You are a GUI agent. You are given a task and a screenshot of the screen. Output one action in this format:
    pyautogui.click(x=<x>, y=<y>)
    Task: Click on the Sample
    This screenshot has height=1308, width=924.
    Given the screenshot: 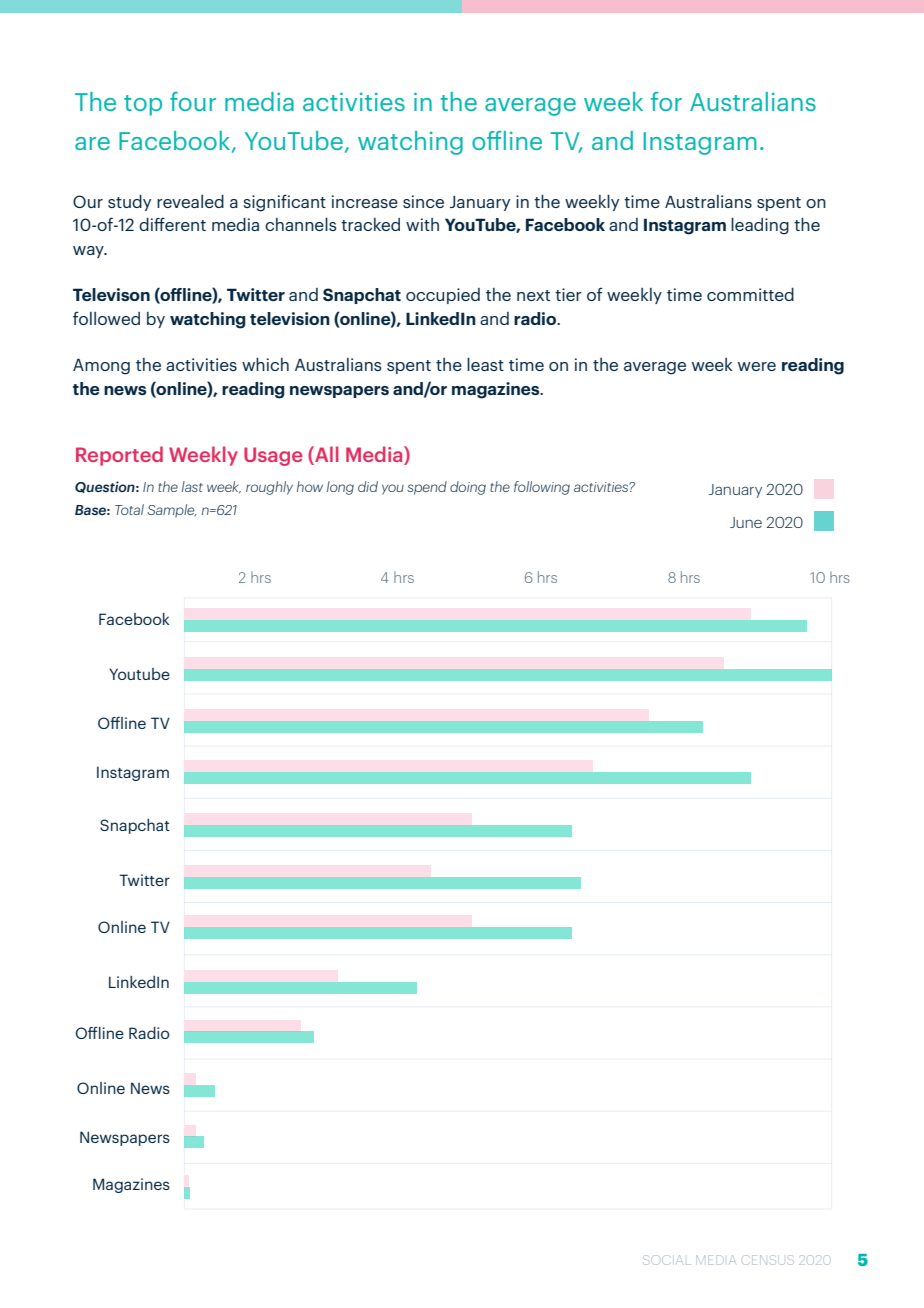 What is the action you would take?
    pyautogui.click(x=172, y=511)
